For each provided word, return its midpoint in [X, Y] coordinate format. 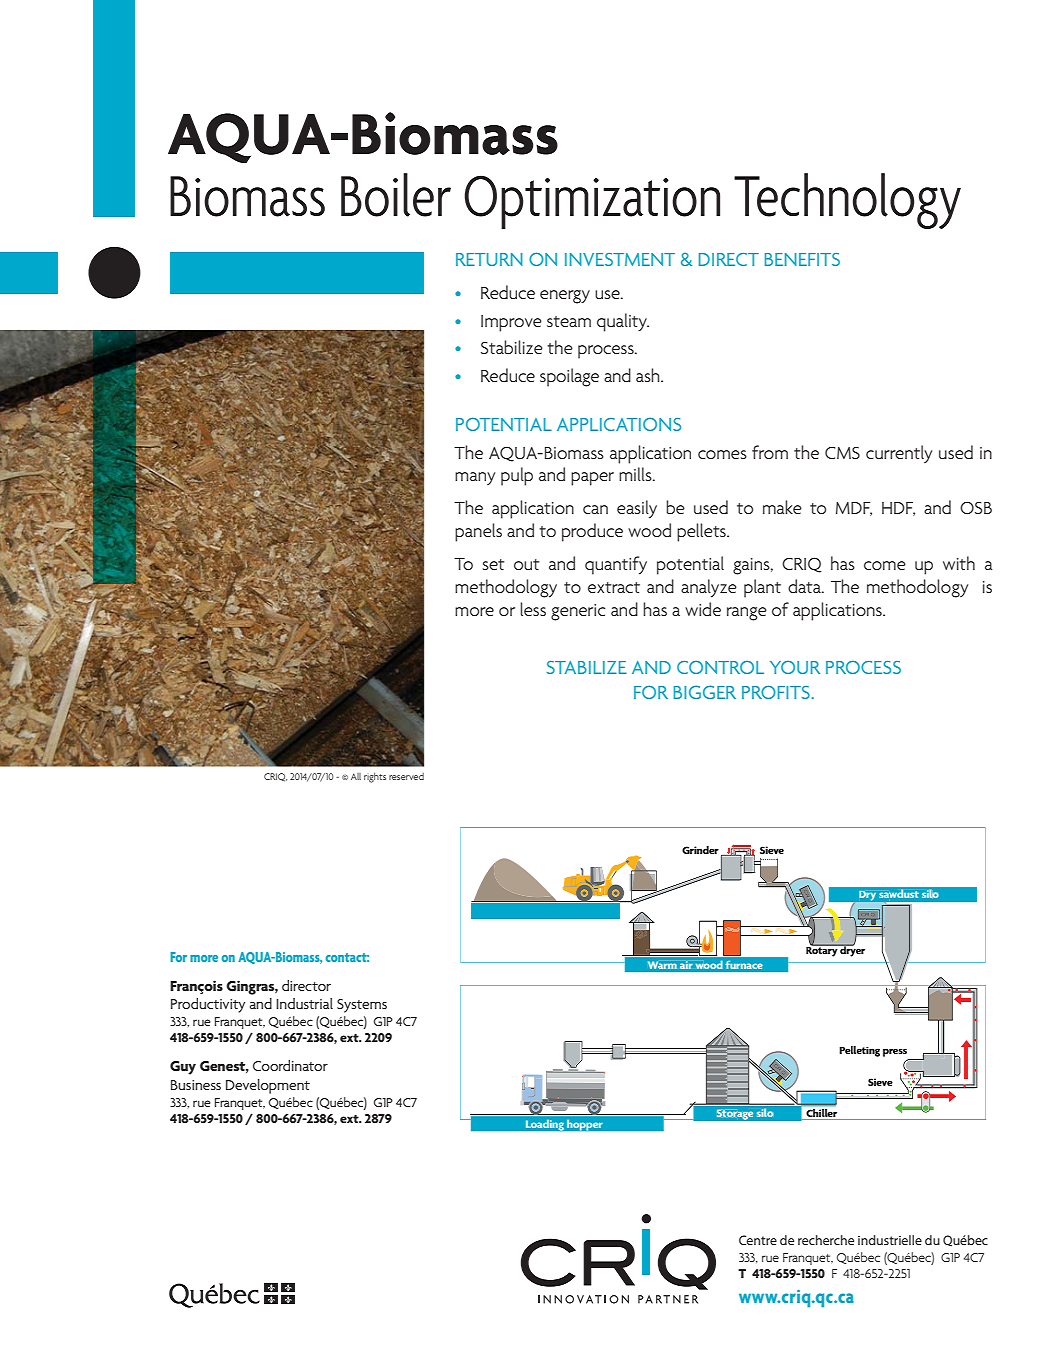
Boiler [396, 195]
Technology [847, 201]
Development [268, 1086]
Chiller [822, 1114]
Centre [758, 1240]
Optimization [592, 202]
